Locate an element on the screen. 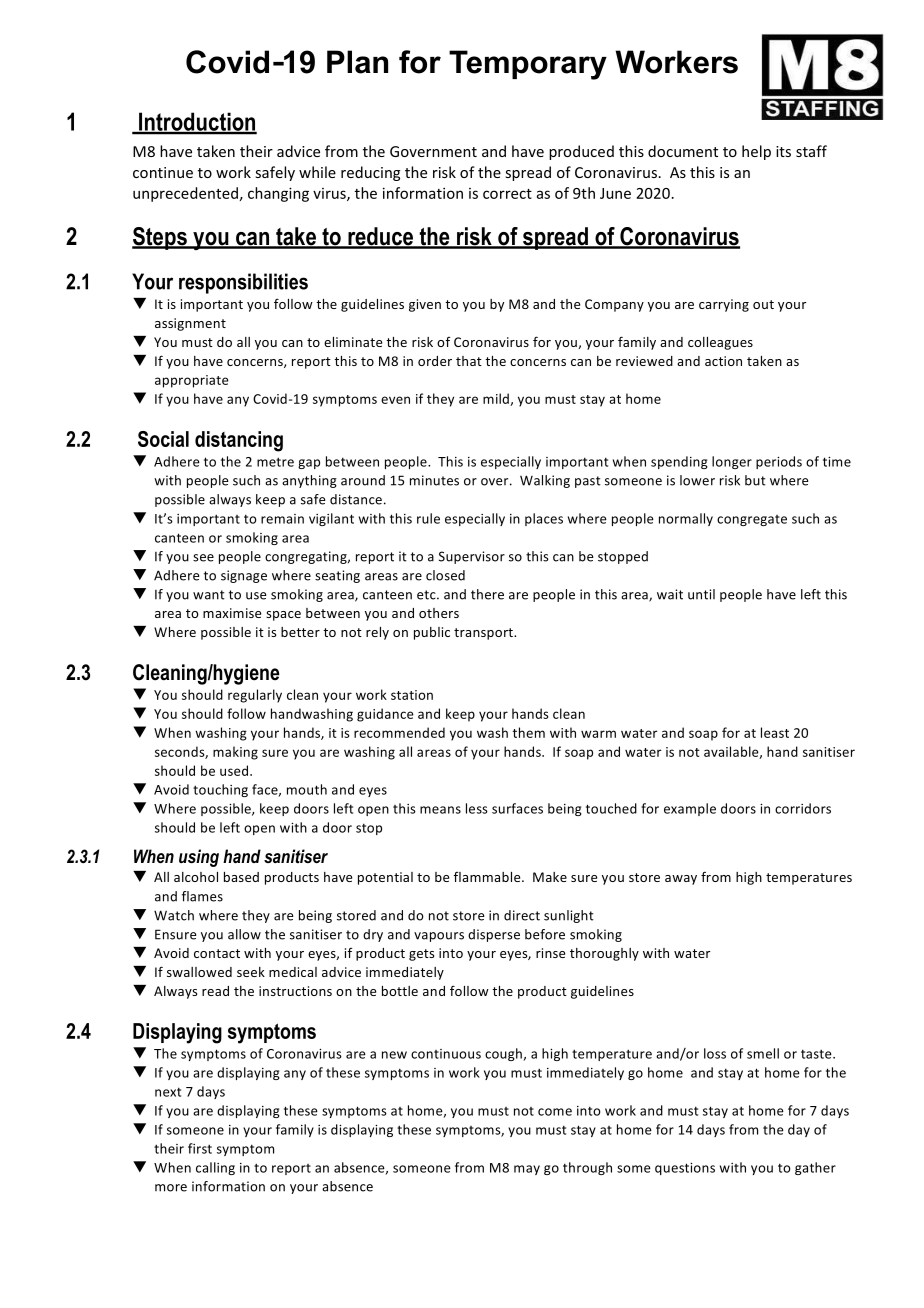 This screenshot has width=924, height=1308. calling is located at coordinates (215, 1168).
